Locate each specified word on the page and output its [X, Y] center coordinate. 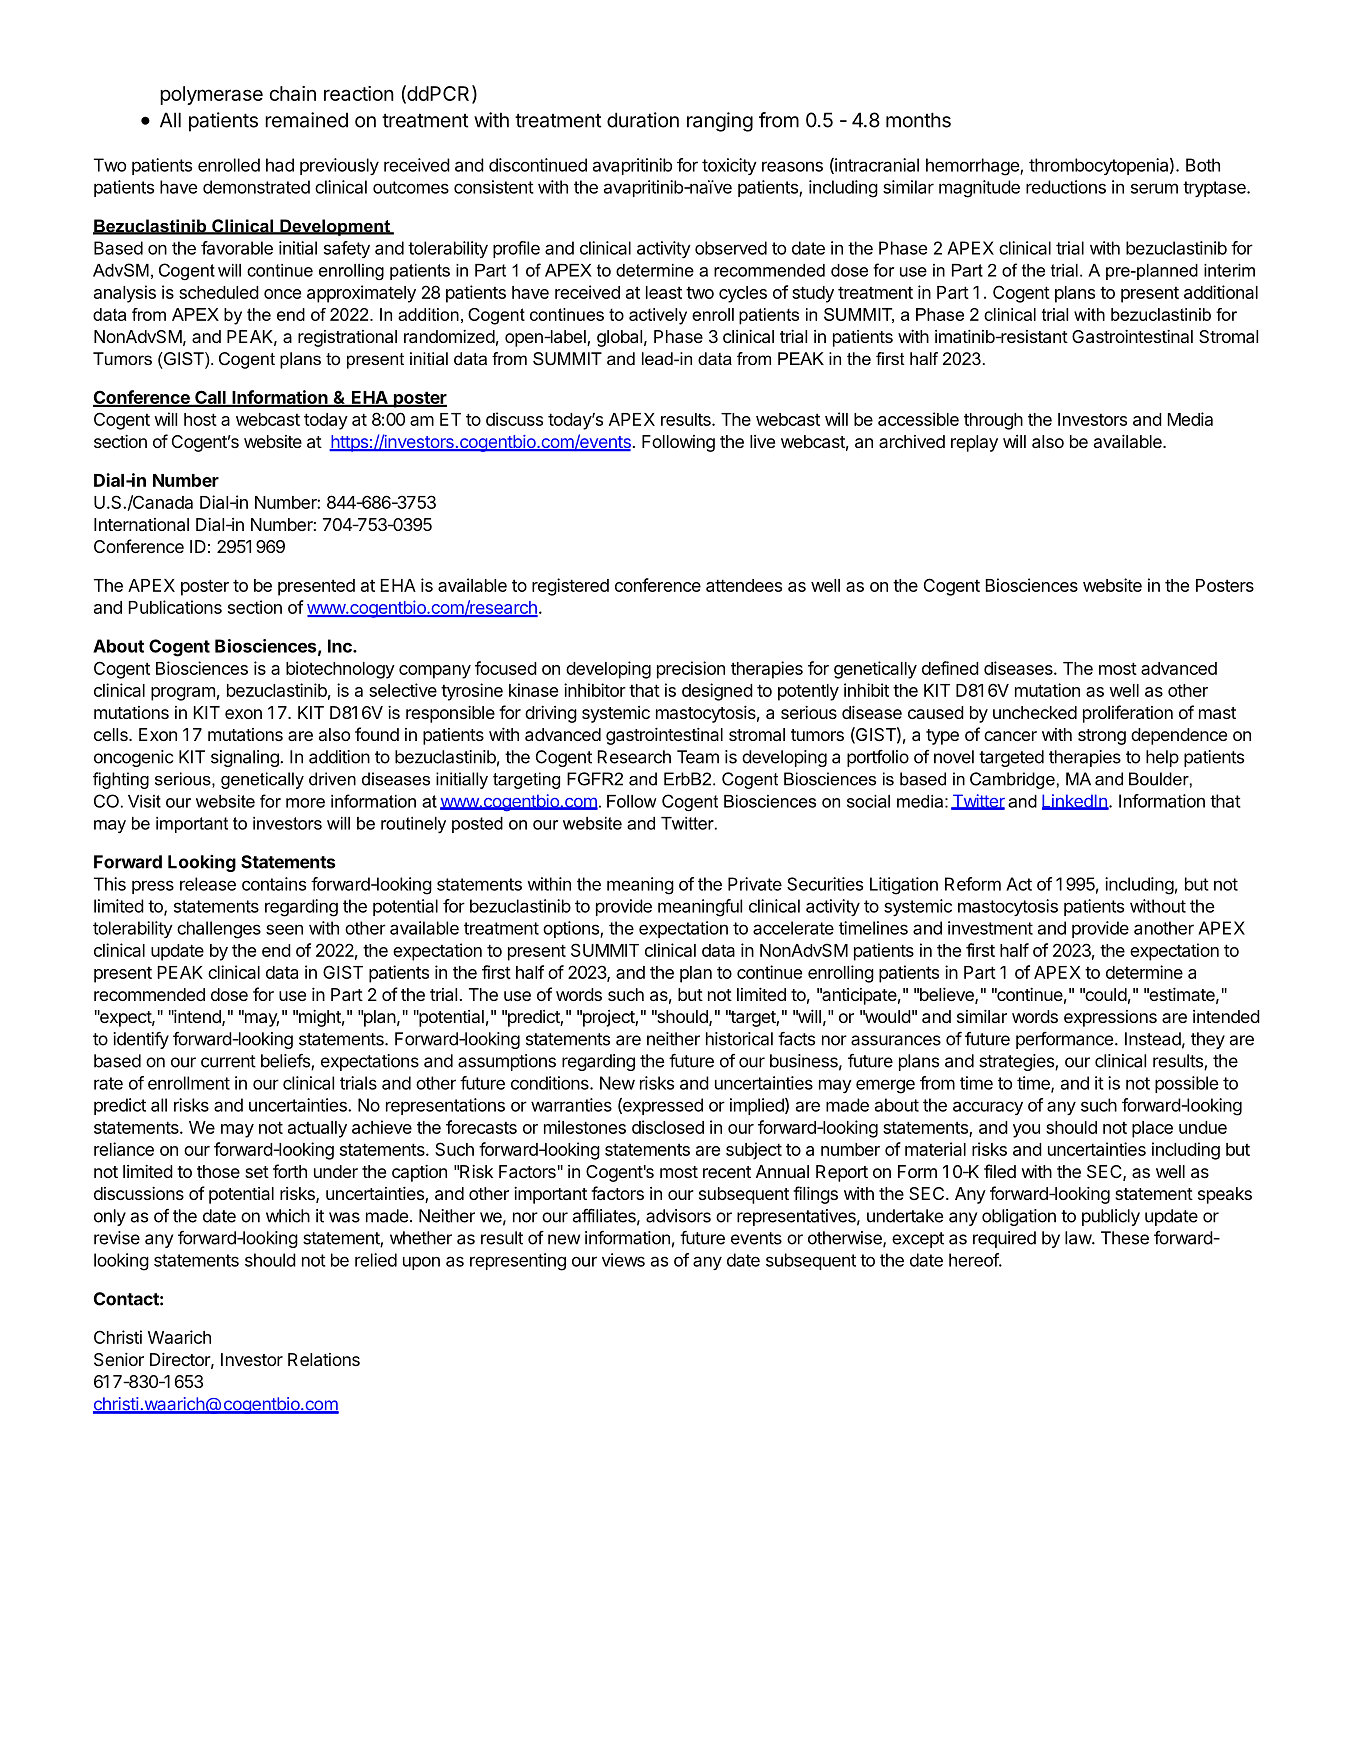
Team [698, 757]
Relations [324, 1359]
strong [1102, 737]
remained [306, 120]
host [200, 419]
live [762, 441]
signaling [246, 758]
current [228, 1061]
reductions [1066, 187]
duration [643, 120]
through [993, 421]
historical [739, 1039]
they [1208, 1040]
